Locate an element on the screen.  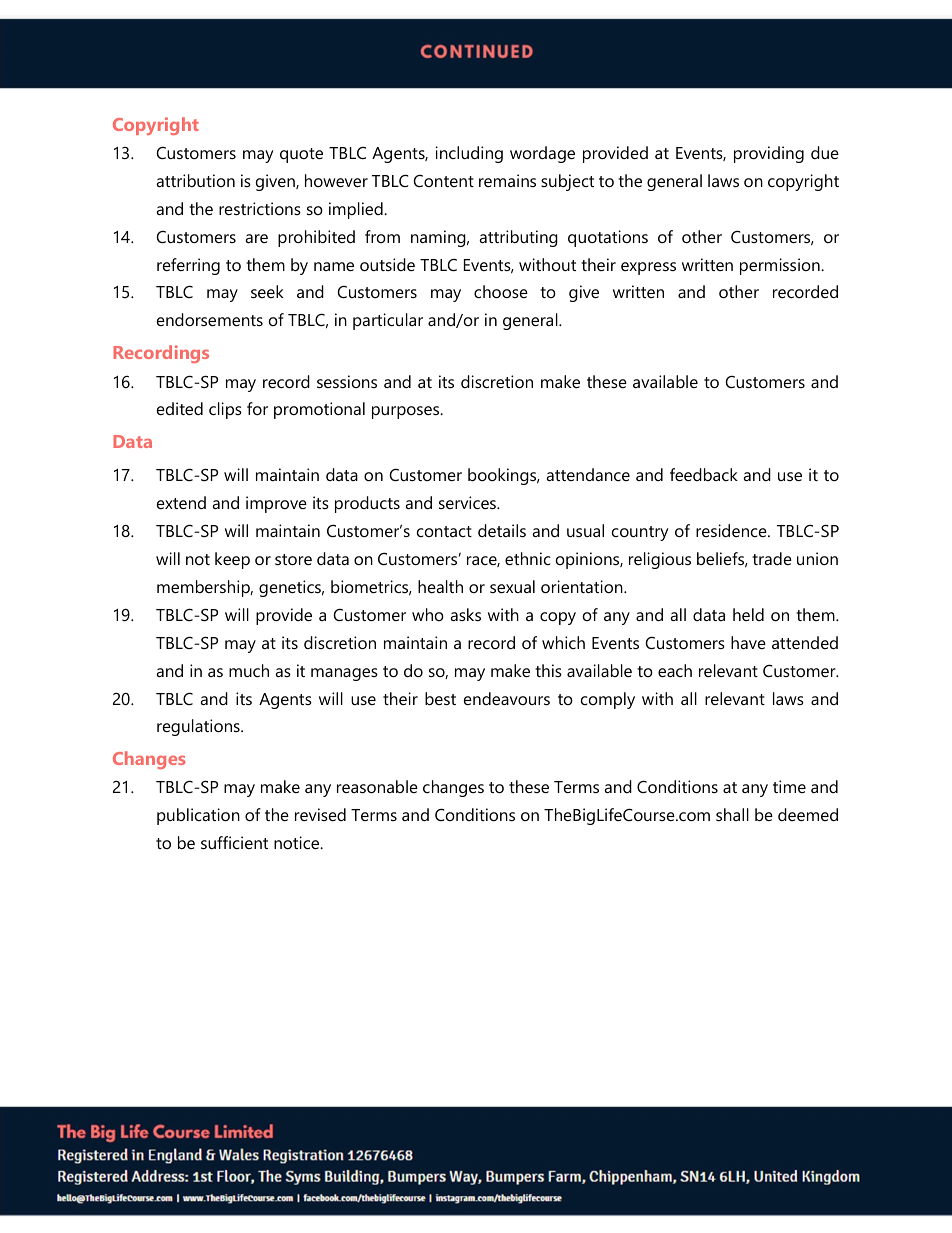
genetics is located at coordinates (291, 588).
